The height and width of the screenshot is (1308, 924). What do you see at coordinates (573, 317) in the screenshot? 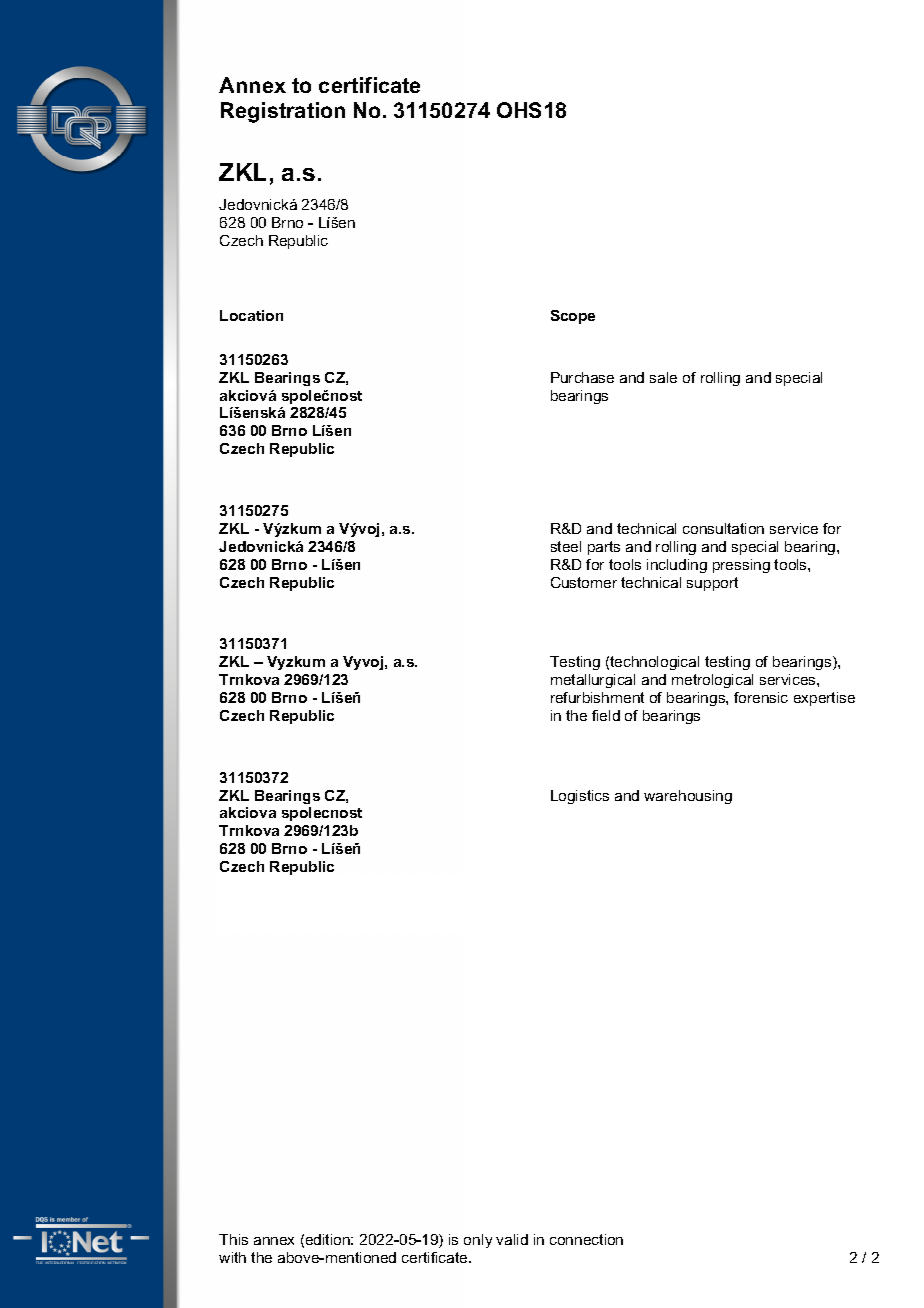
I see `Scope` at bounding box center [573, 317].
